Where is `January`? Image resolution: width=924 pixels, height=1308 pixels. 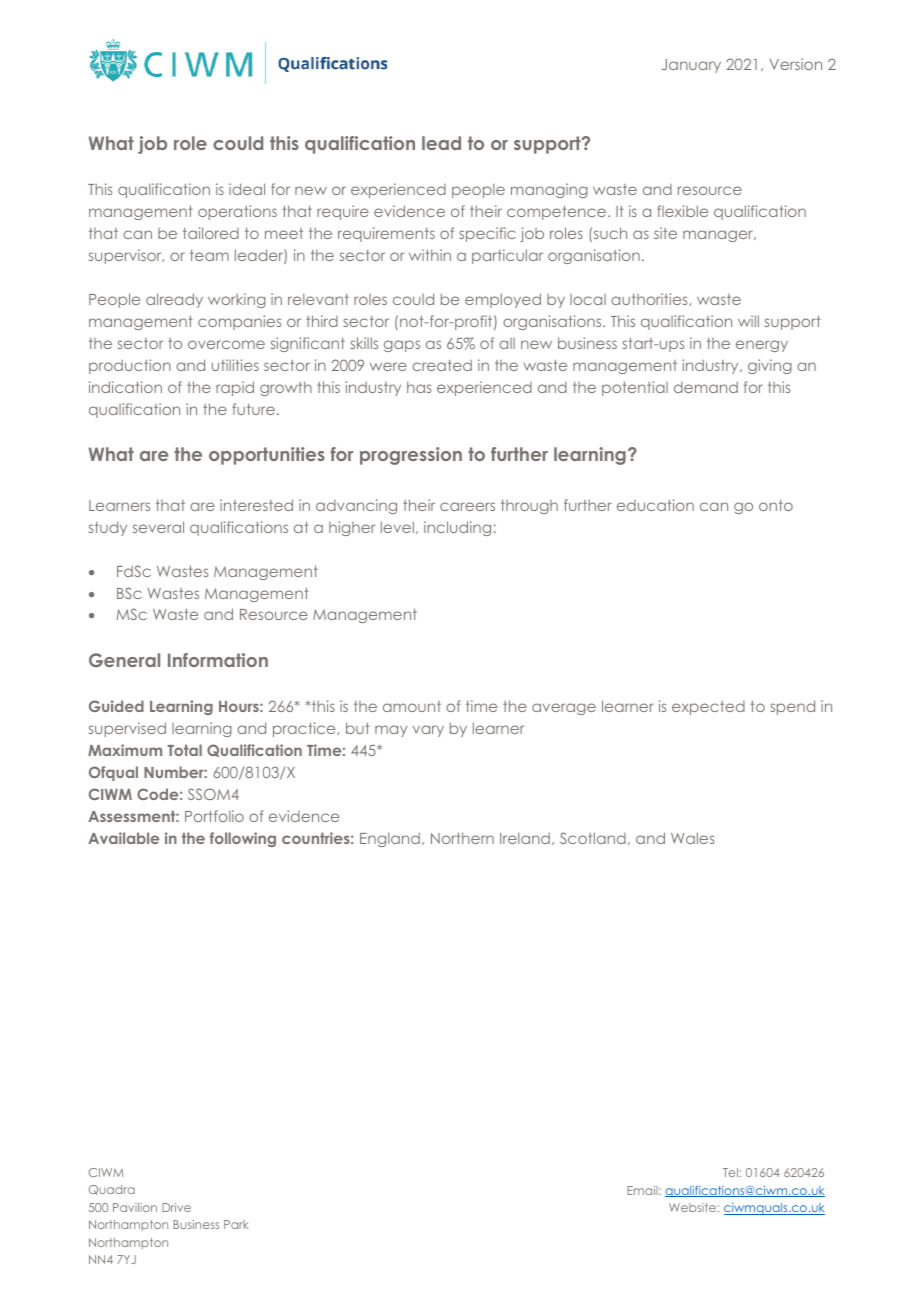
January is located at coordinates (691, 66).
